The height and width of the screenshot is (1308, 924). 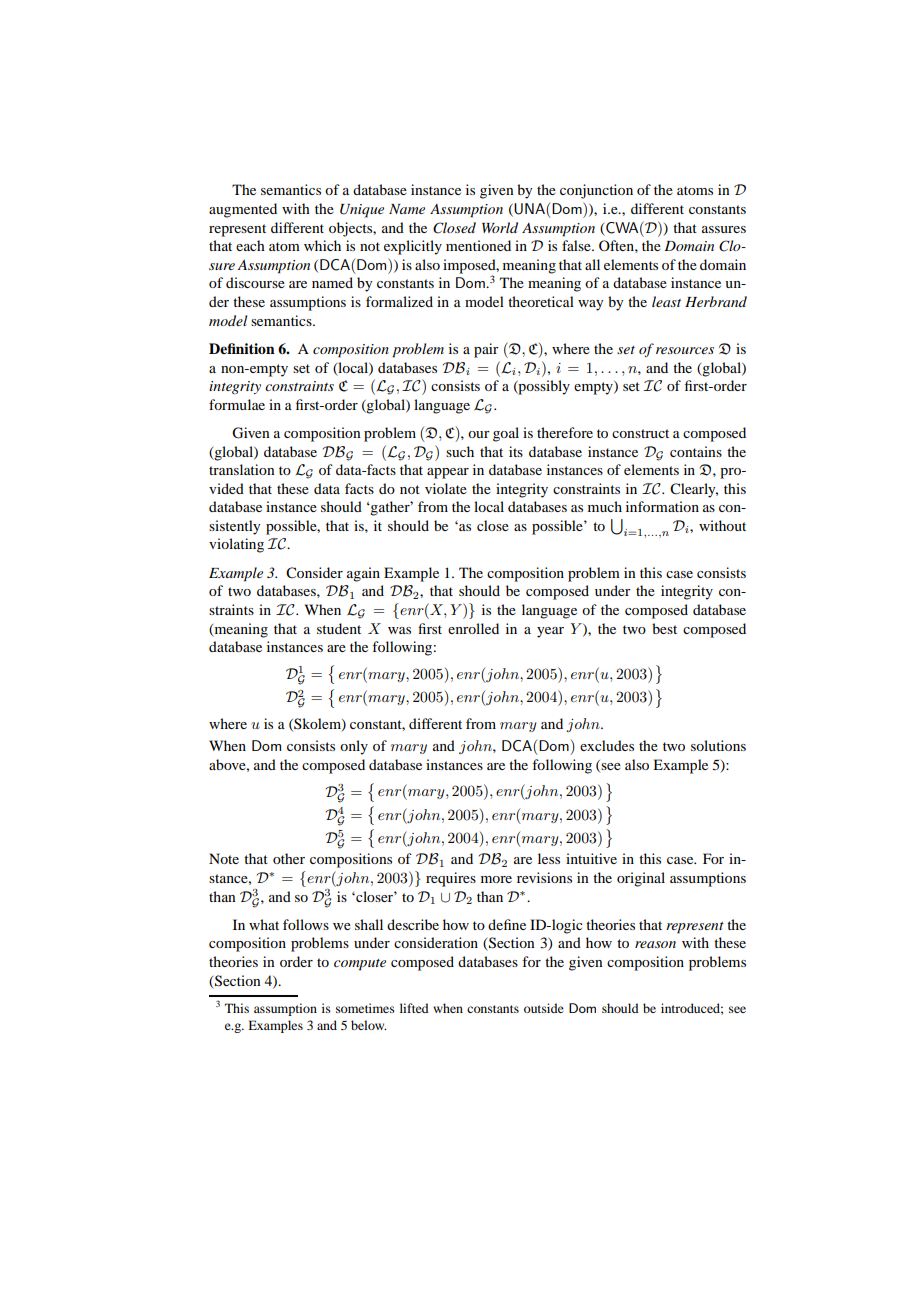 What do you see at coordinates (596, 191) in the screenshot?
I see `conjunction` at bounding box center [596, 191].
